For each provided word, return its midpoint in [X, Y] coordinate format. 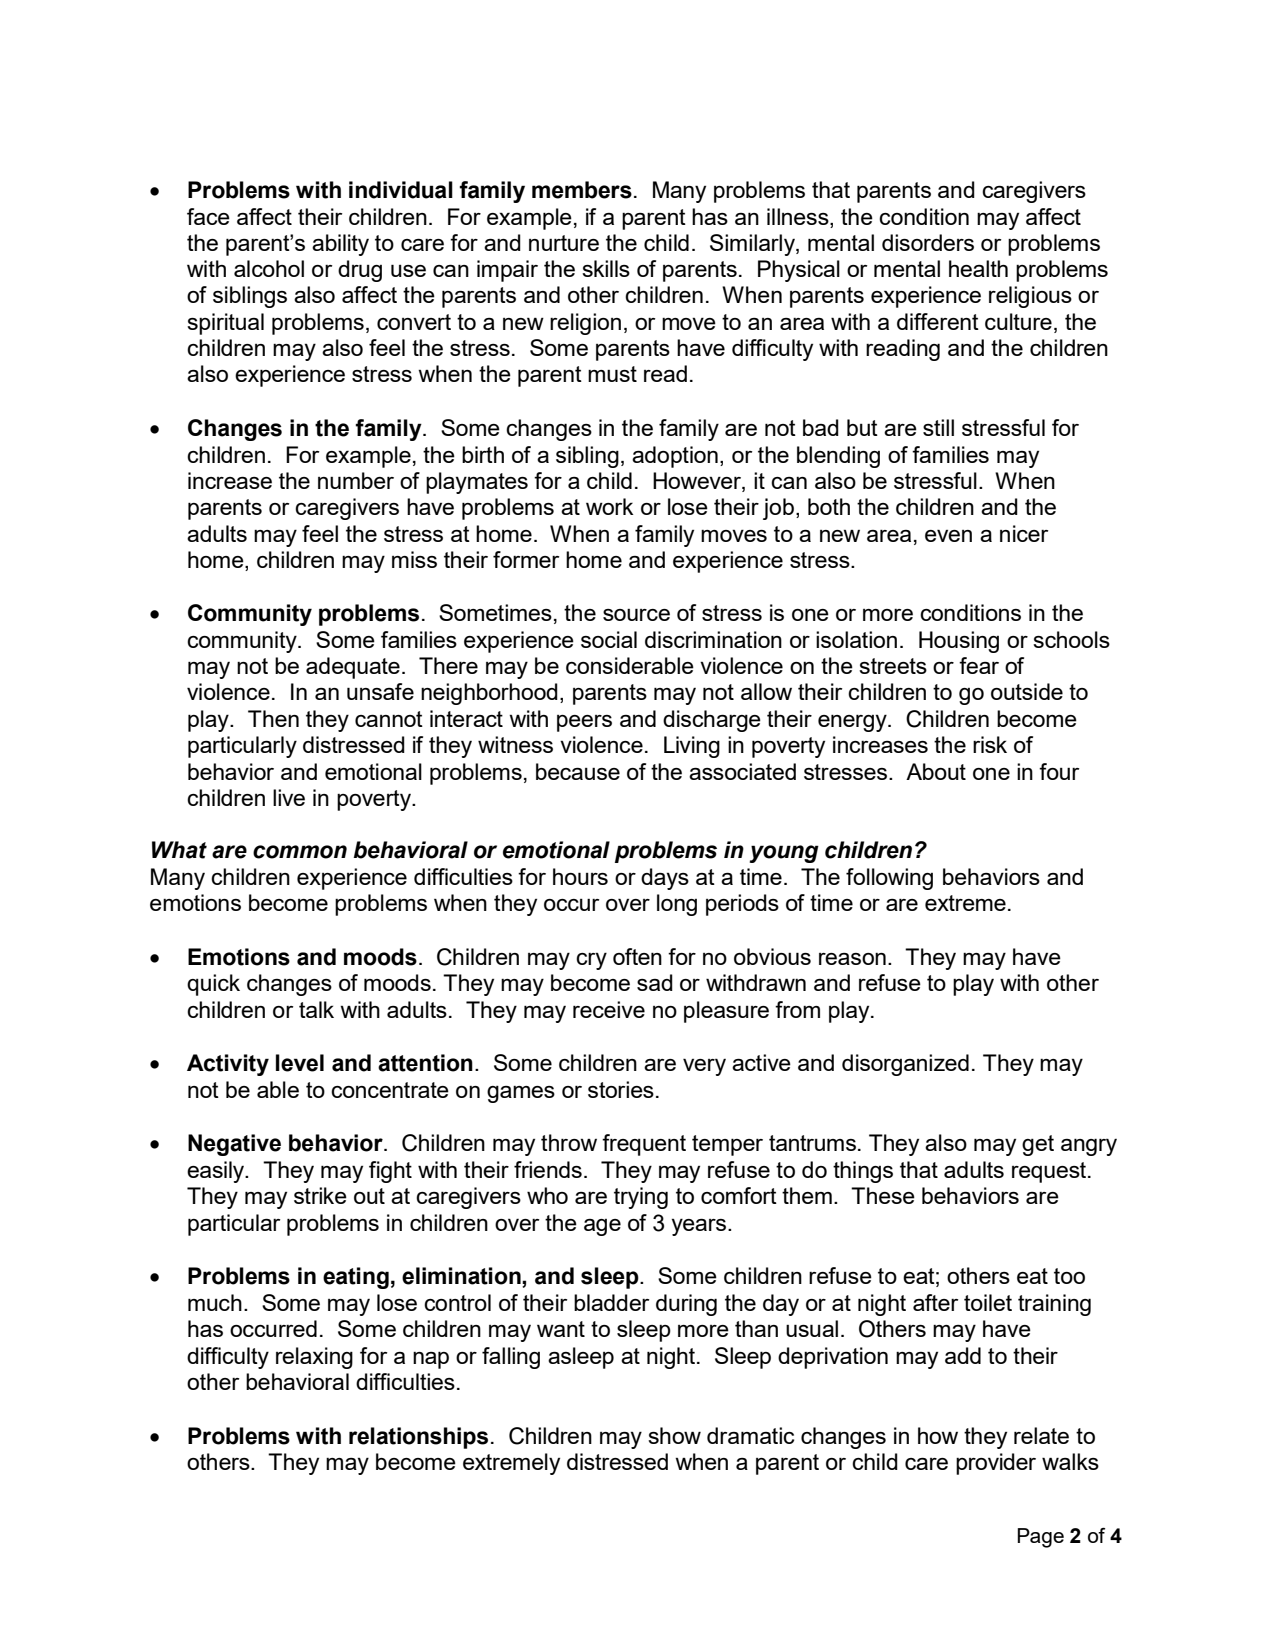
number [356, 480]
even [948, 535]
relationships [418, 1438]
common [300, 852]
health [978, 268]
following [889, 879]
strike [320, 1195]
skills [606, 268]
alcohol [269, 268]
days [665, 879]
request [1050, 1172]
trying [641, 1198]
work [609, 506]
